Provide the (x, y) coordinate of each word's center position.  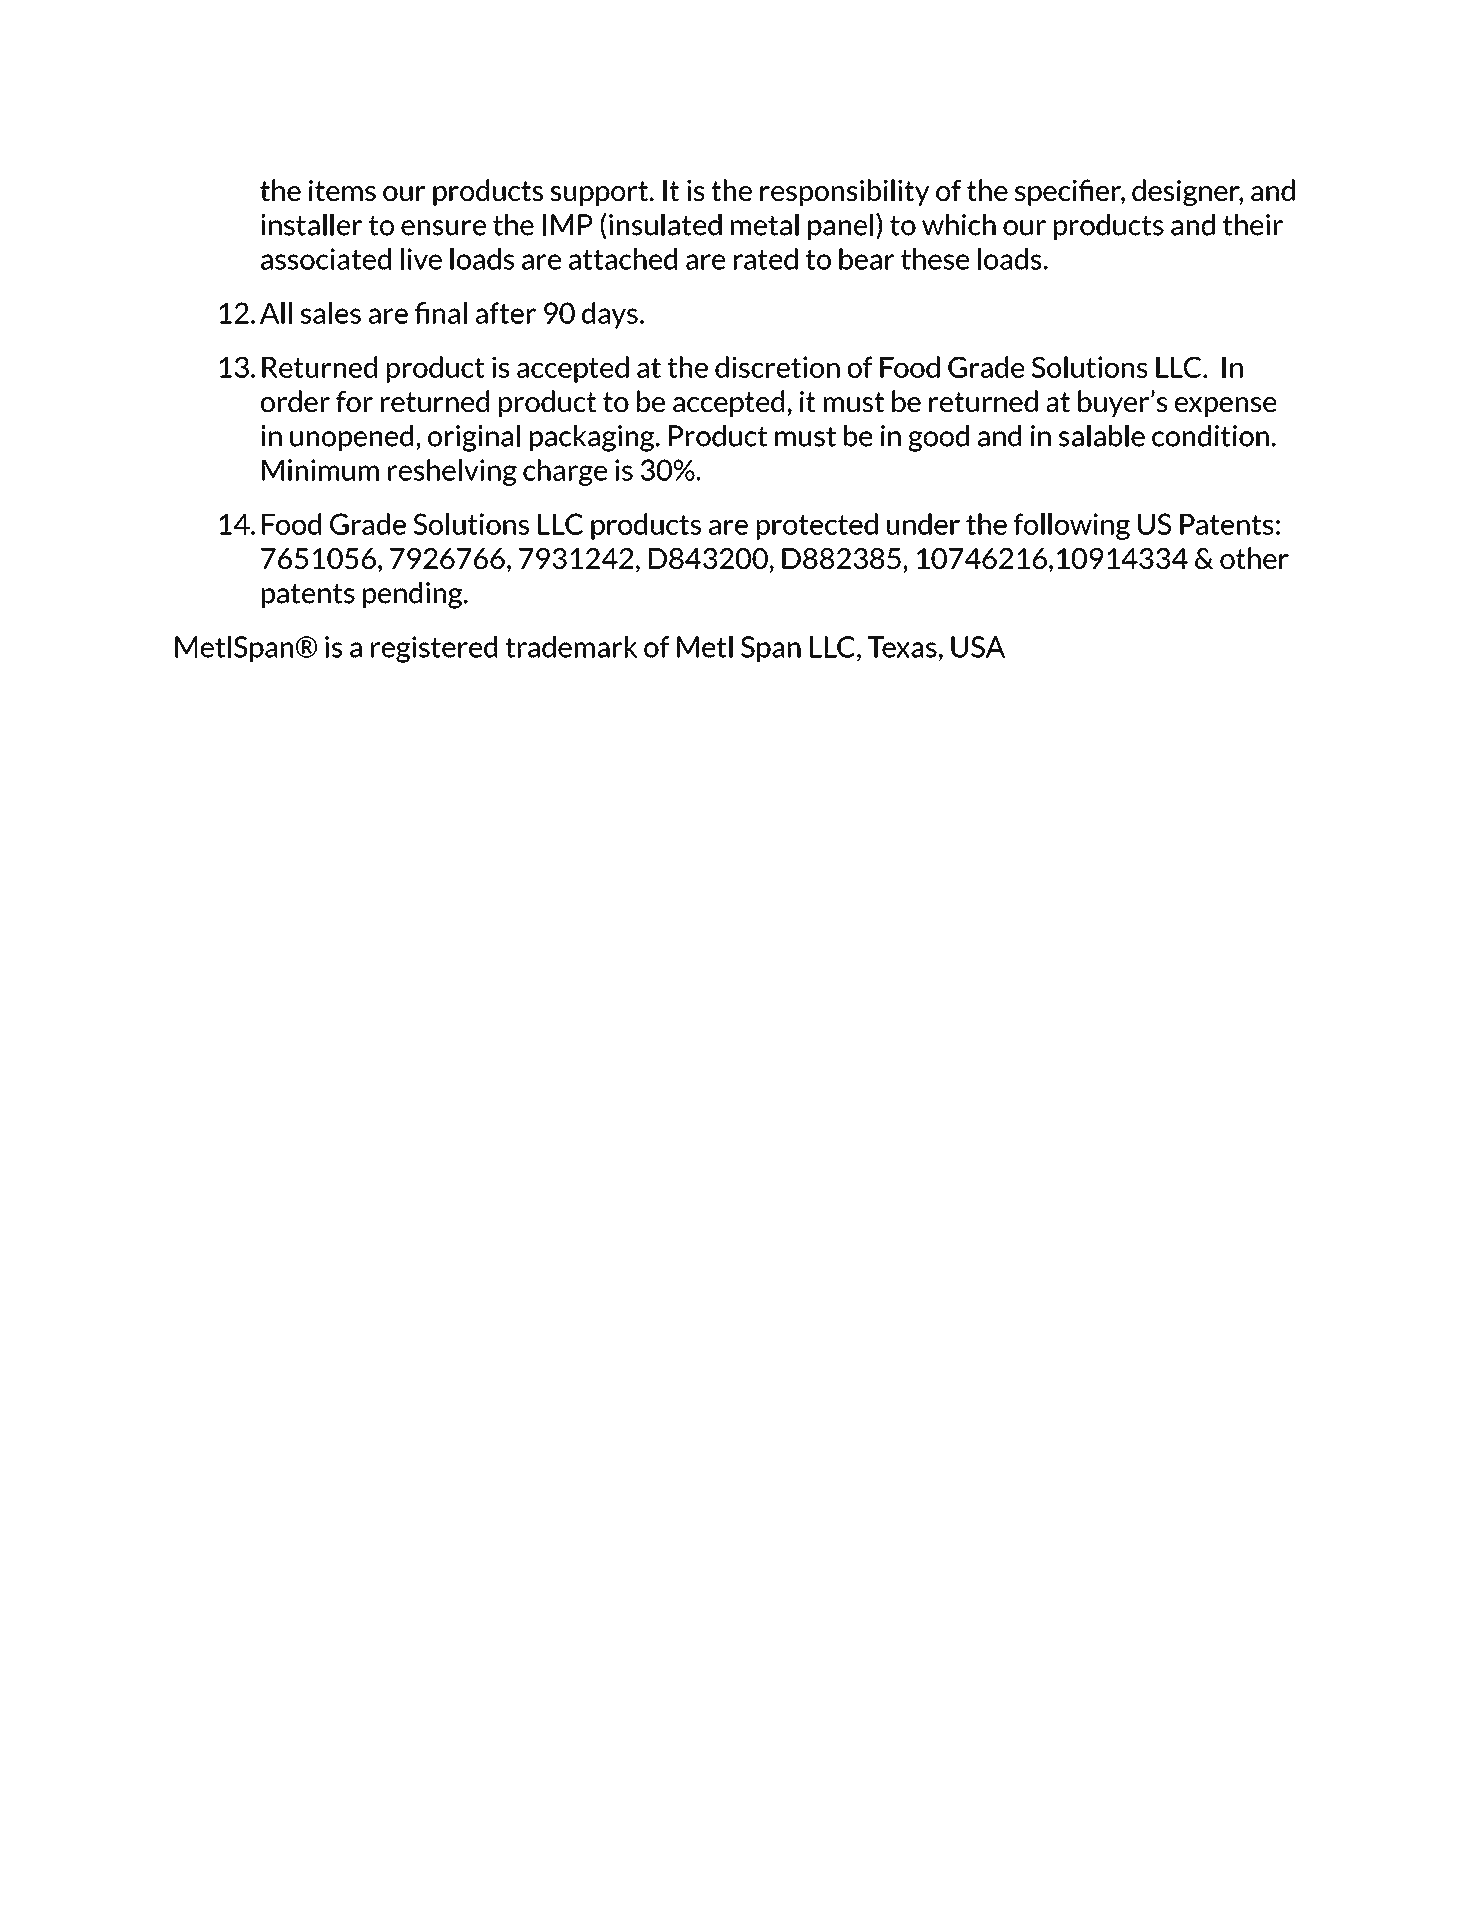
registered (434, 649)
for (354, 401)
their (1253, 225)
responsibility (844, 192)
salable (1102, 436)
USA (978, 647)
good (938, 438)
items (342, 190)
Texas (902, 647)
